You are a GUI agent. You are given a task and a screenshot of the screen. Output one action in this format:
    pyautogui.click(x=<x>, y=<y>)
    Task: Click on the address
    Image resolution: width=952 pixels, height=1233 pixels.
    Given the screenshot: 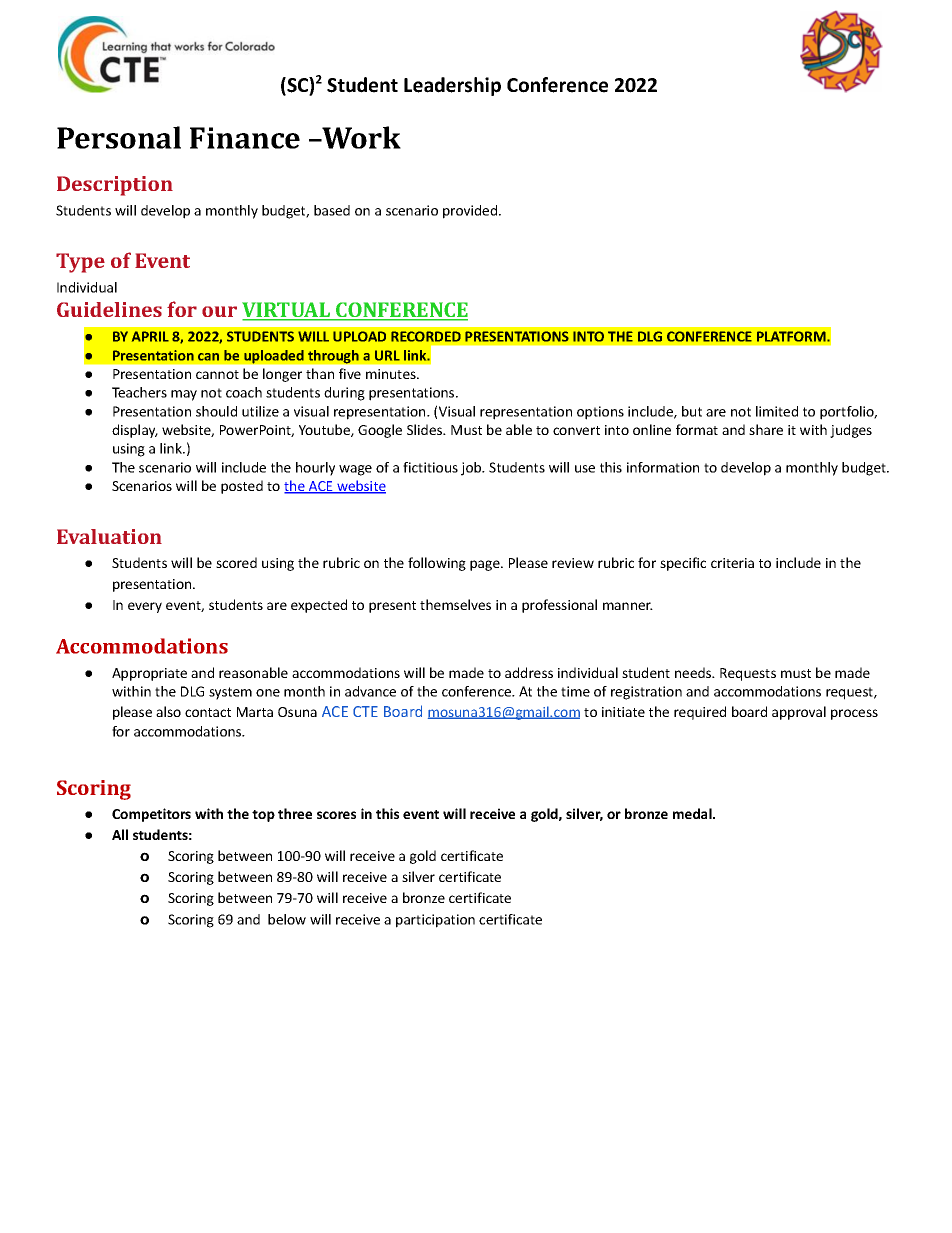 What is the action you would take?
    pyautogui.click(x=529, y=672)
